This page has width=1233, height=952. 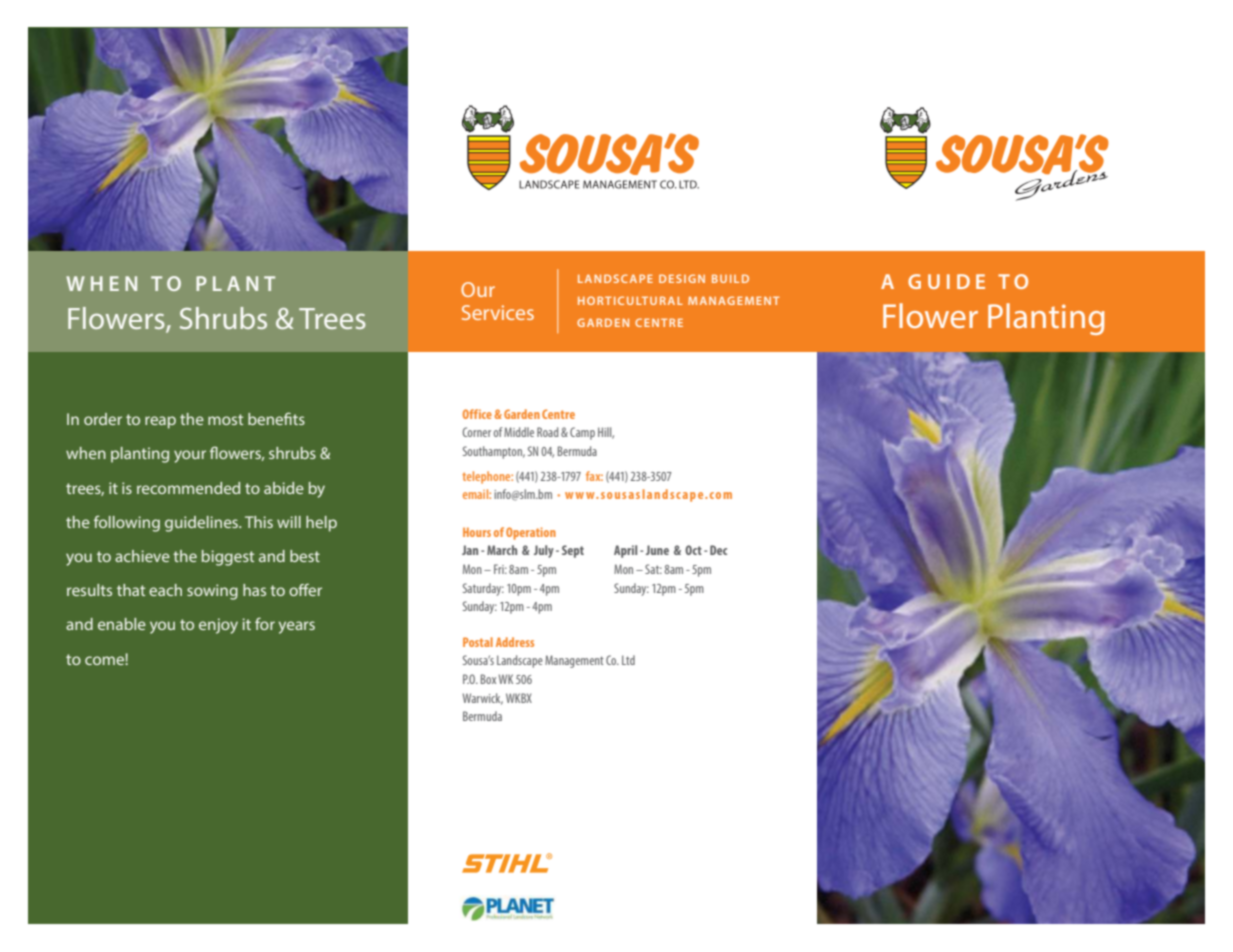 I want to click on April, so click(x=625, y=551).
